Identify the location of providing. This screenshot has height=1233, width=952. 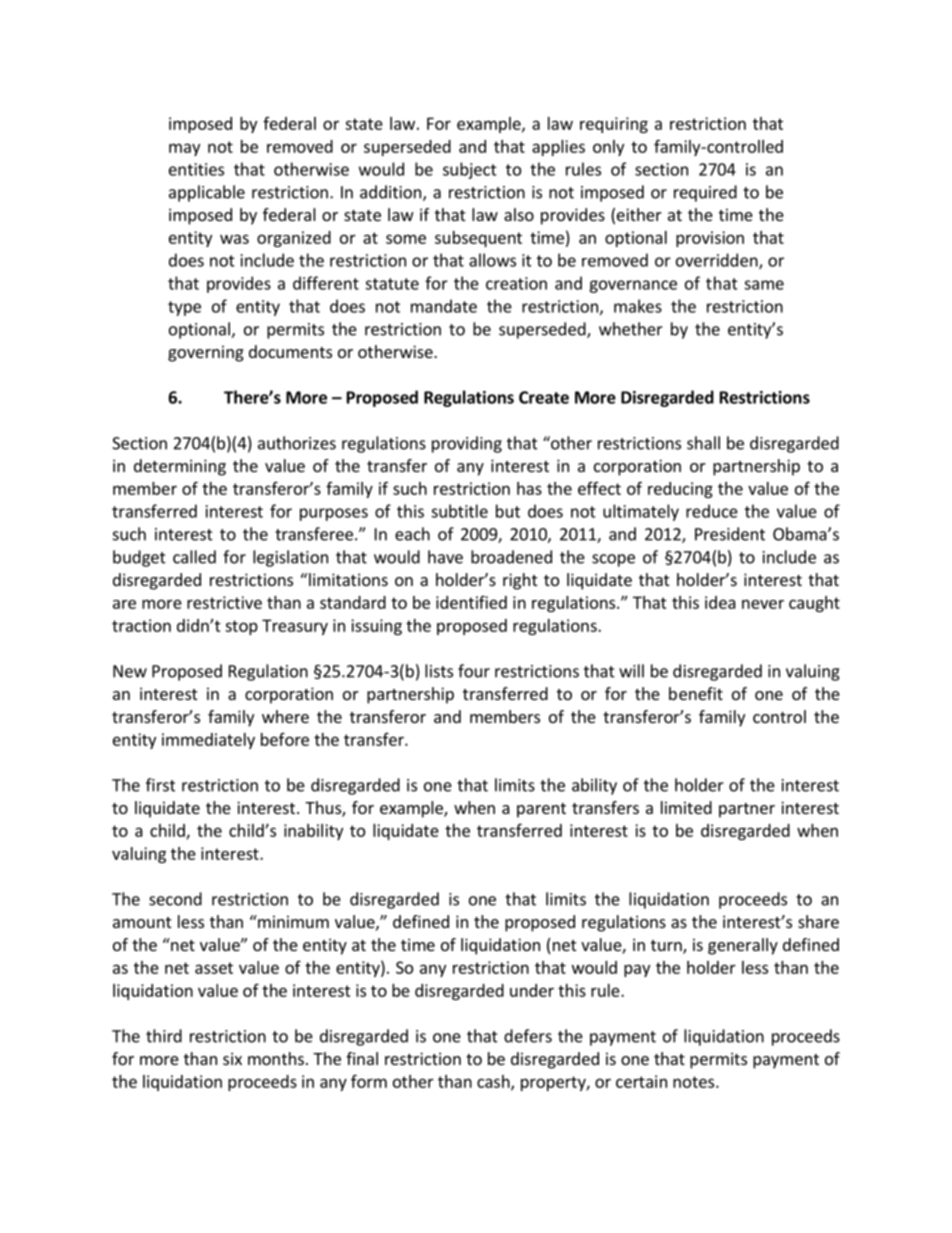
(467, 444).
